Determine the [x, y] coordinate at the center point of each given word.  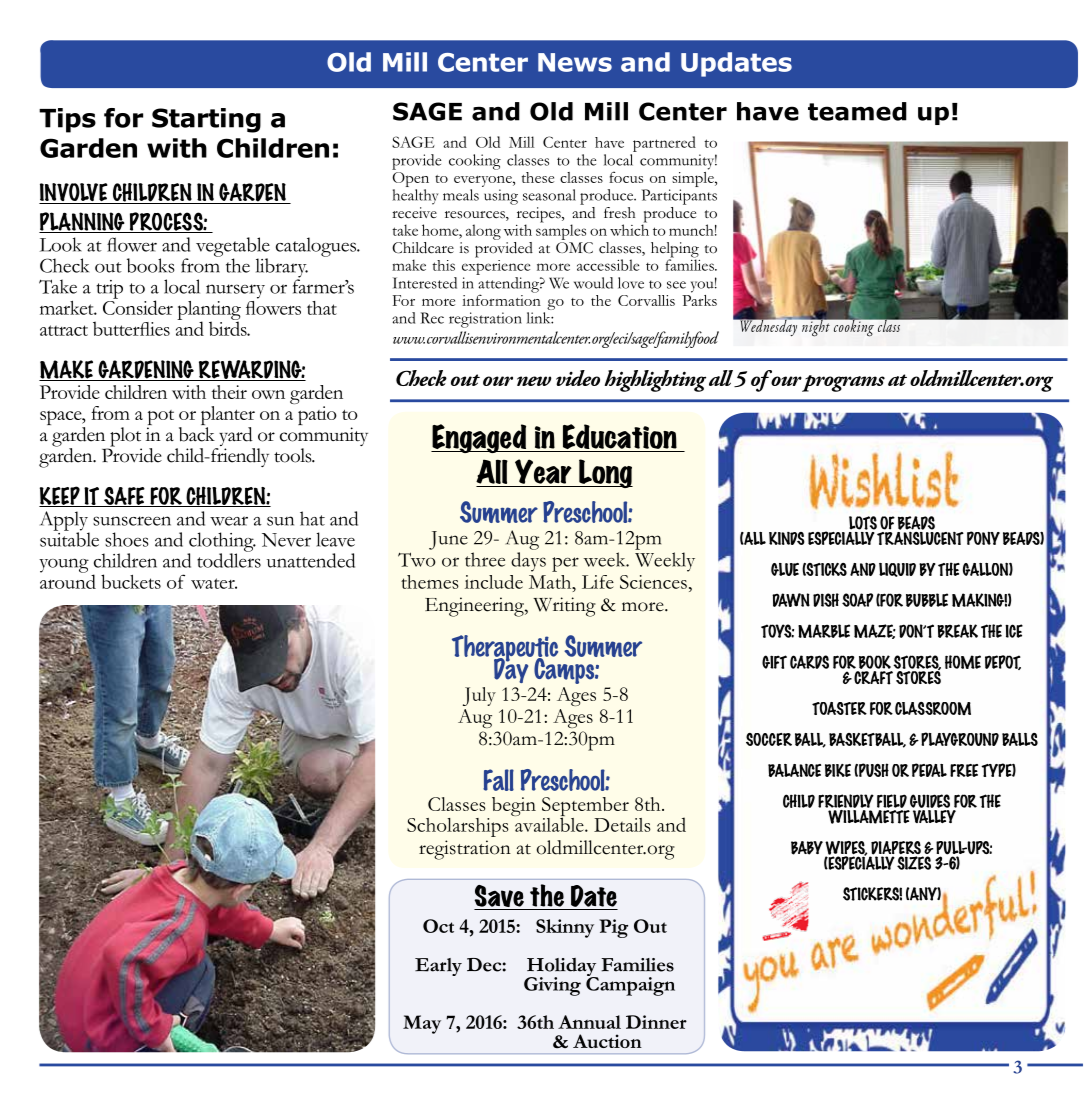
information [501, 299]
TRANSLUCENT [920, 537]
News [575, 62]
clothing [222, 543]
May [422, 1024]
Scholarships [458, 827]
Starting [206, 120]
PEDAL [929, 770]
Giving [552, 986]
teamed [857, 111]
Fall [498, 780]
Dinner [656, 1022]
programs [843, 383]
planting [209, 311]
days [528, 562]
